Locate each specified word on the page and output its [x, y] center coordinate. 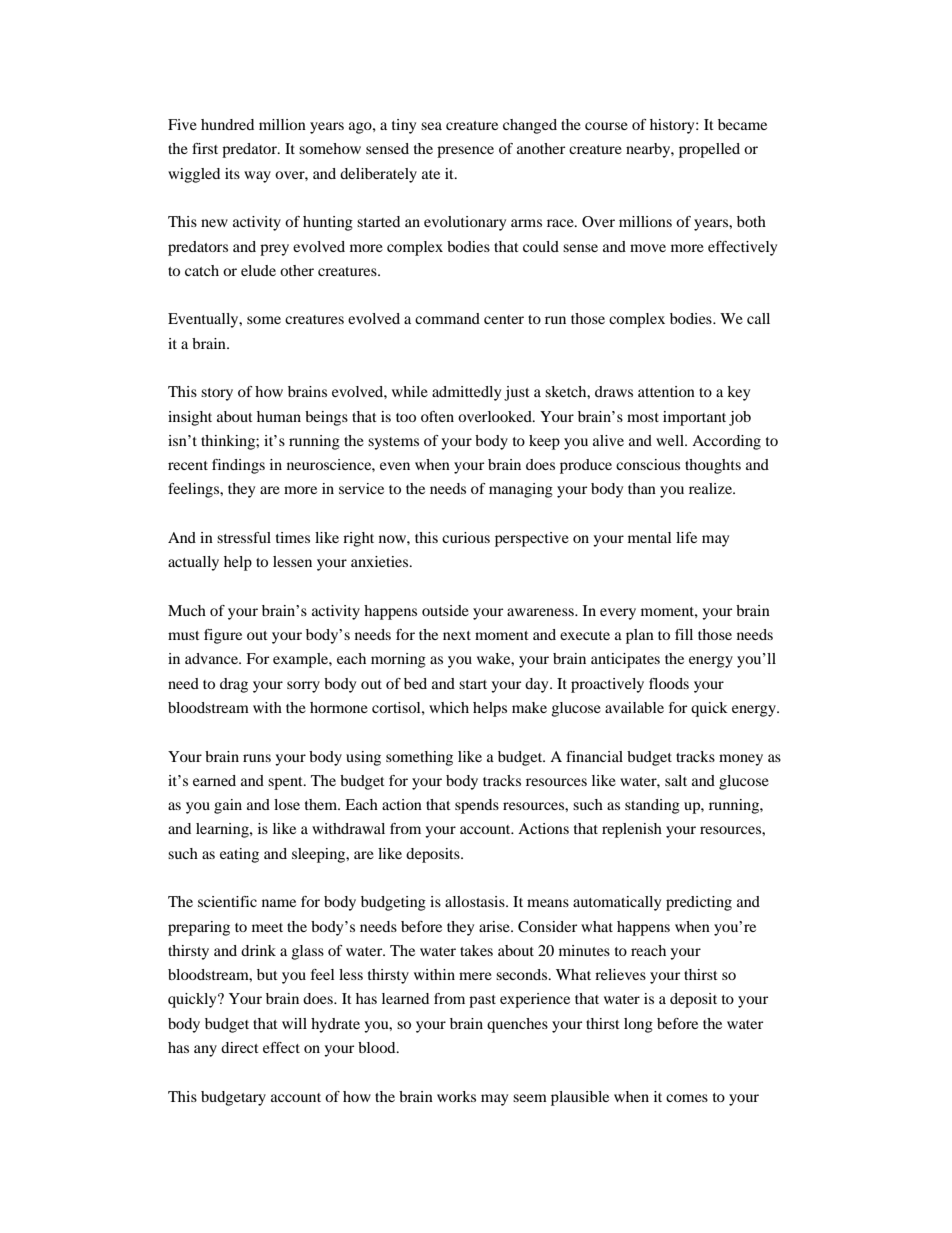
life [686, 537]
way [257, 177]
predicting [699, 903]
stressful [244, 537]
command [447, 318]
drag [234, 685]
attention [666, 391]
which [449, 707]
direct [240, 1047]
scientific [227, 901]
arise [495, 926]
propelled [709, 150]
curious [466, 537]
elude [258, 270]
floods [669, 683]
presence [465, 152]
